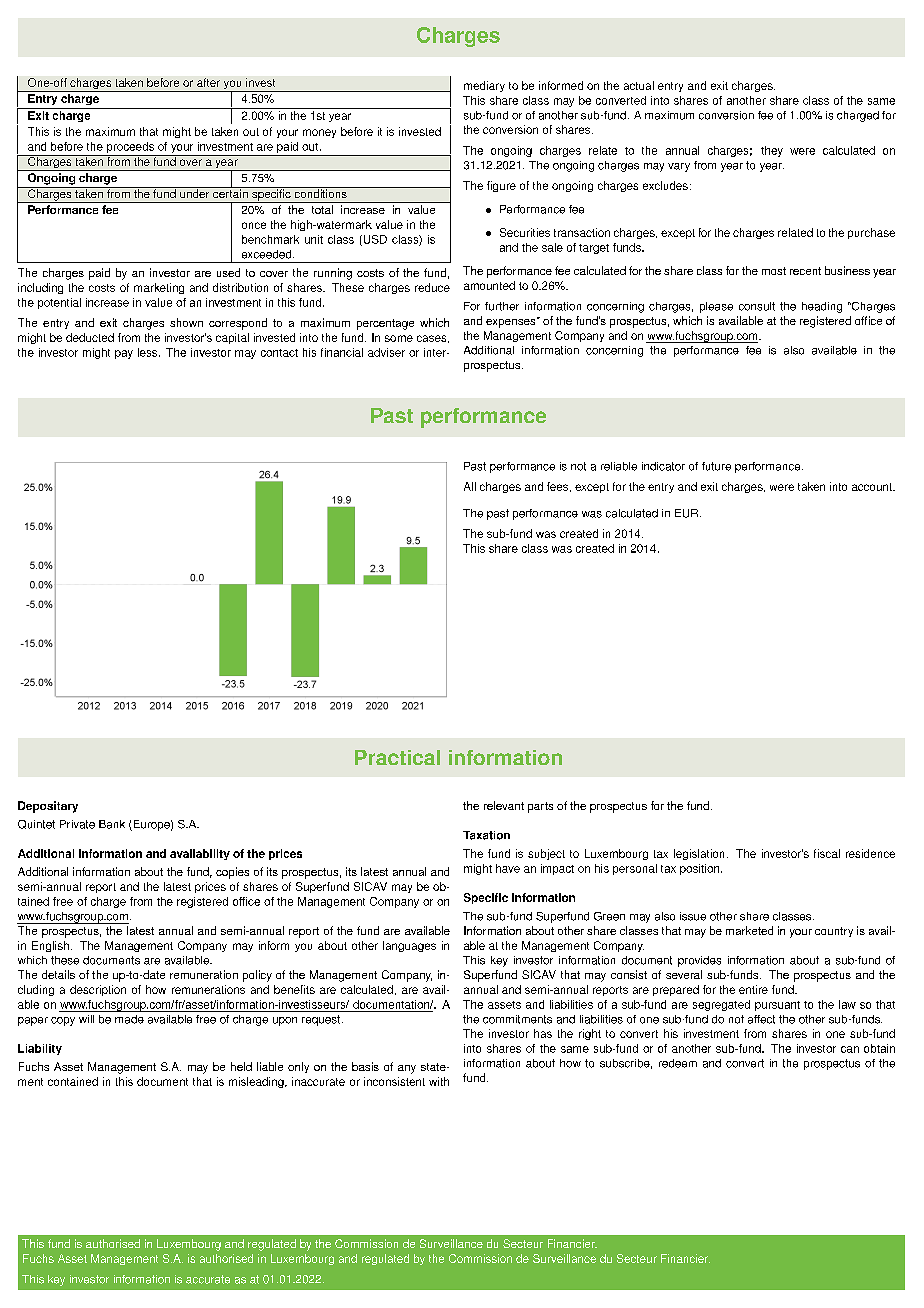 The width and height of the screenshot is (924, 1308). What do you see at coordinates (501, 186) in the screenshot?
I see `figure` at bounding box center [501, 186].
